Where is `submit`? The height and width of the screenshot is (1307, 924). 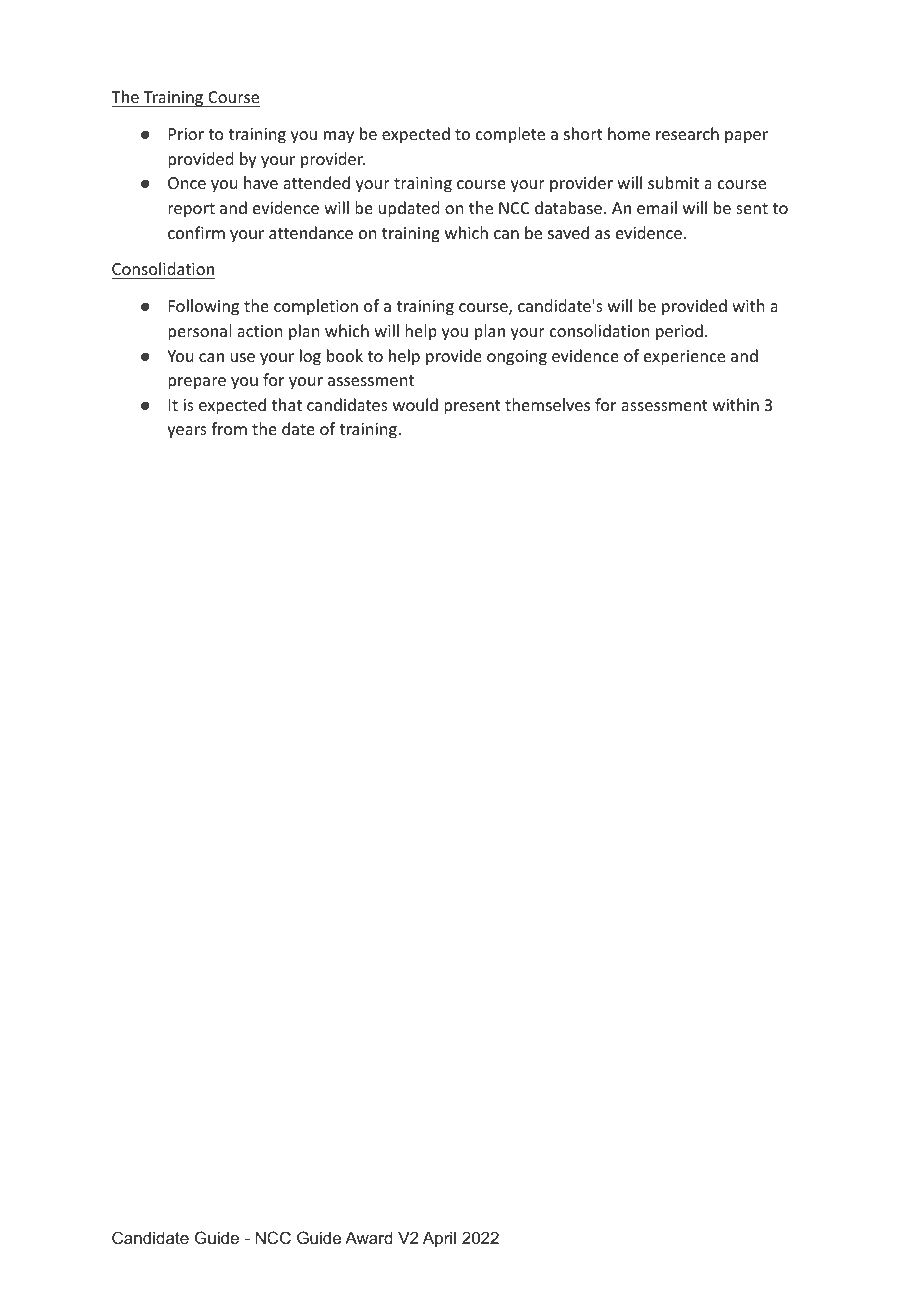
submit is located at coordinates (673, 182).
